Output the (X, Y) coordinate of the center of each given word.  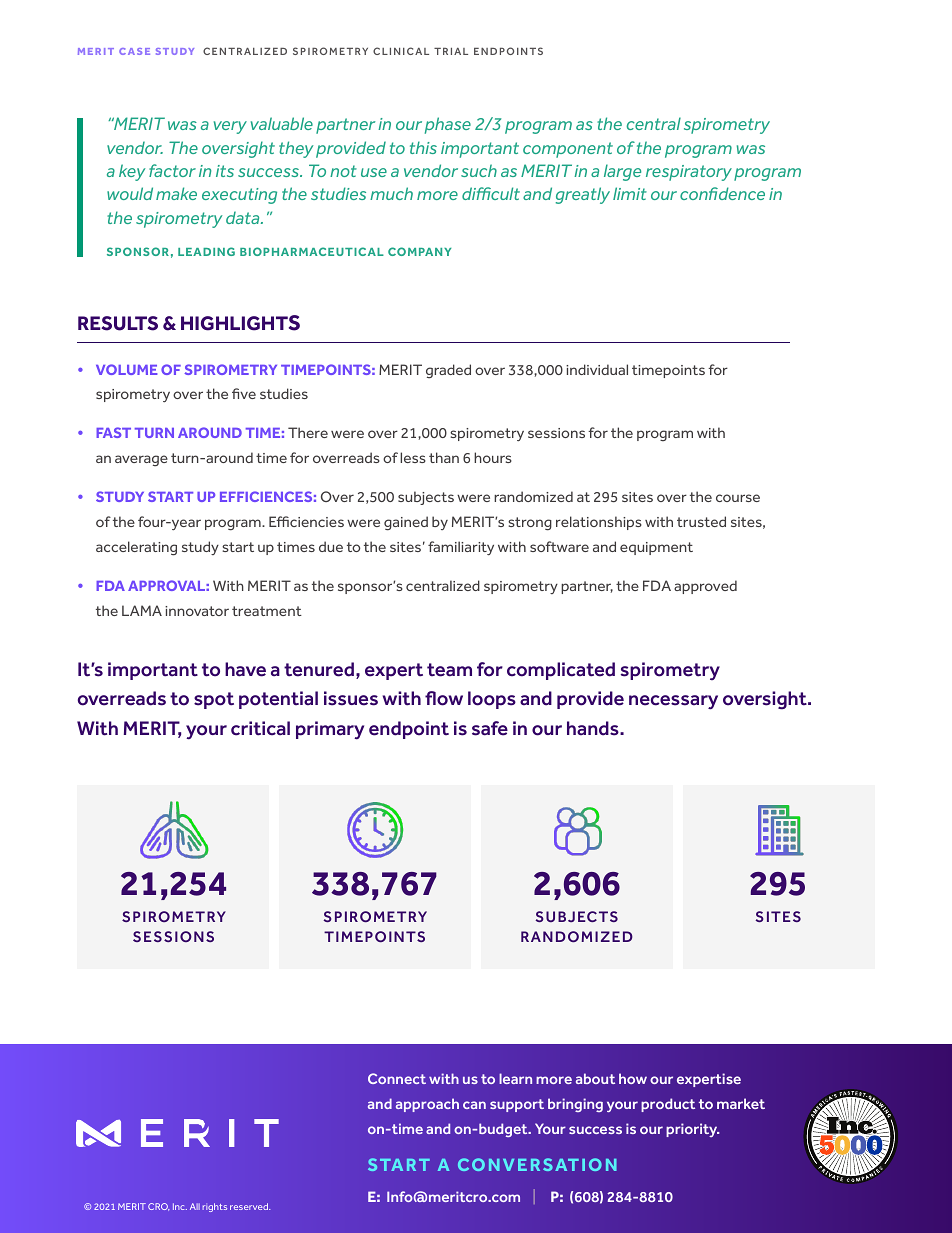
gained (406, 523)
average (141, 461)
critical (260, 728)
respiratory (689, 173)
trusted (701, 521)
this (423, 147)
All (195, 1206)
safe (490, 728)
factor (172, 170)
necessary (673, 702)
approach (427, 1105)
